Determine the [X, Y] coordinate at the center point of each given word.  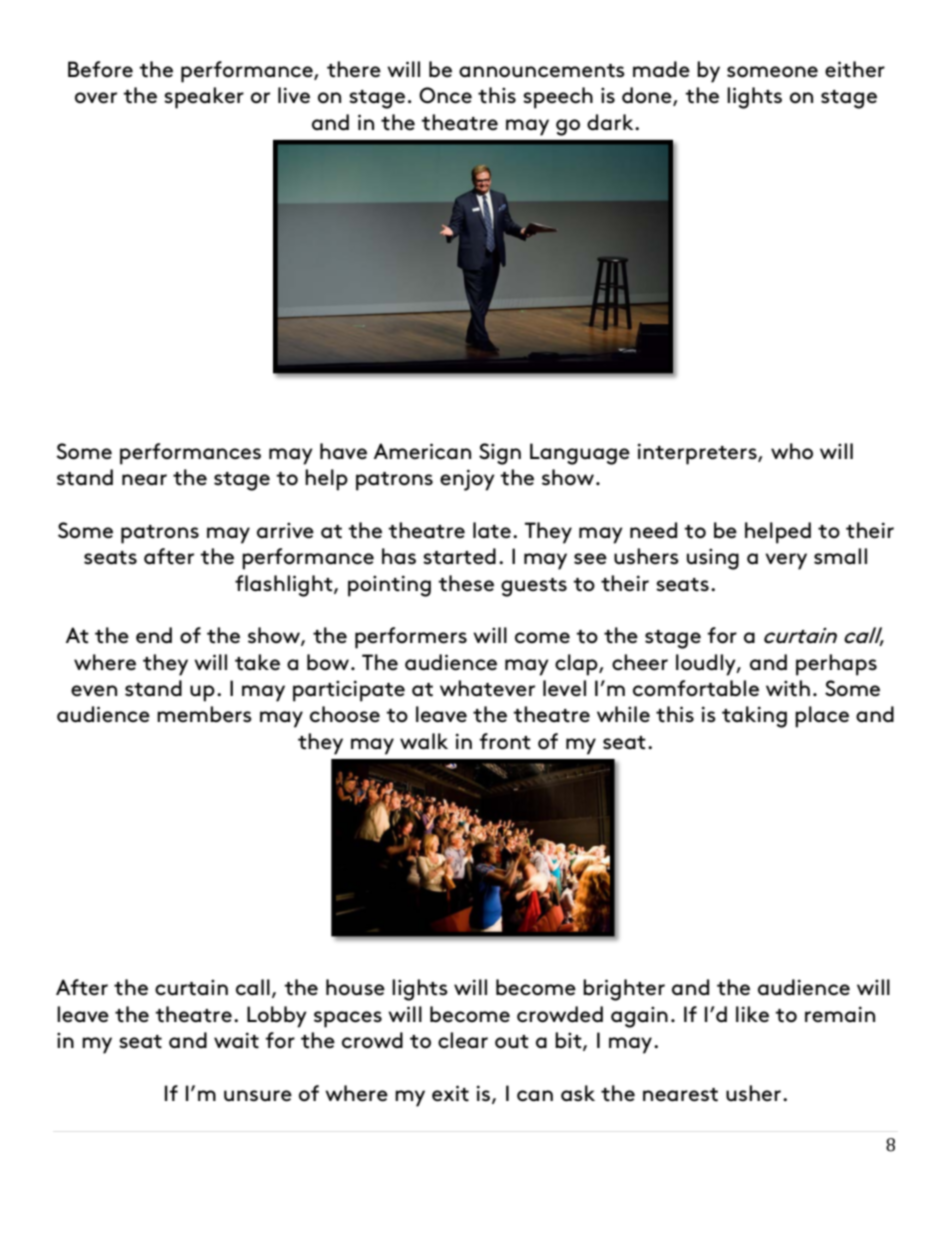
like [752, 1014]
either [855, 69]
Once [445, 95]
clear [463, 1040]
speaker [204, 98]
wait [236, 1040]
